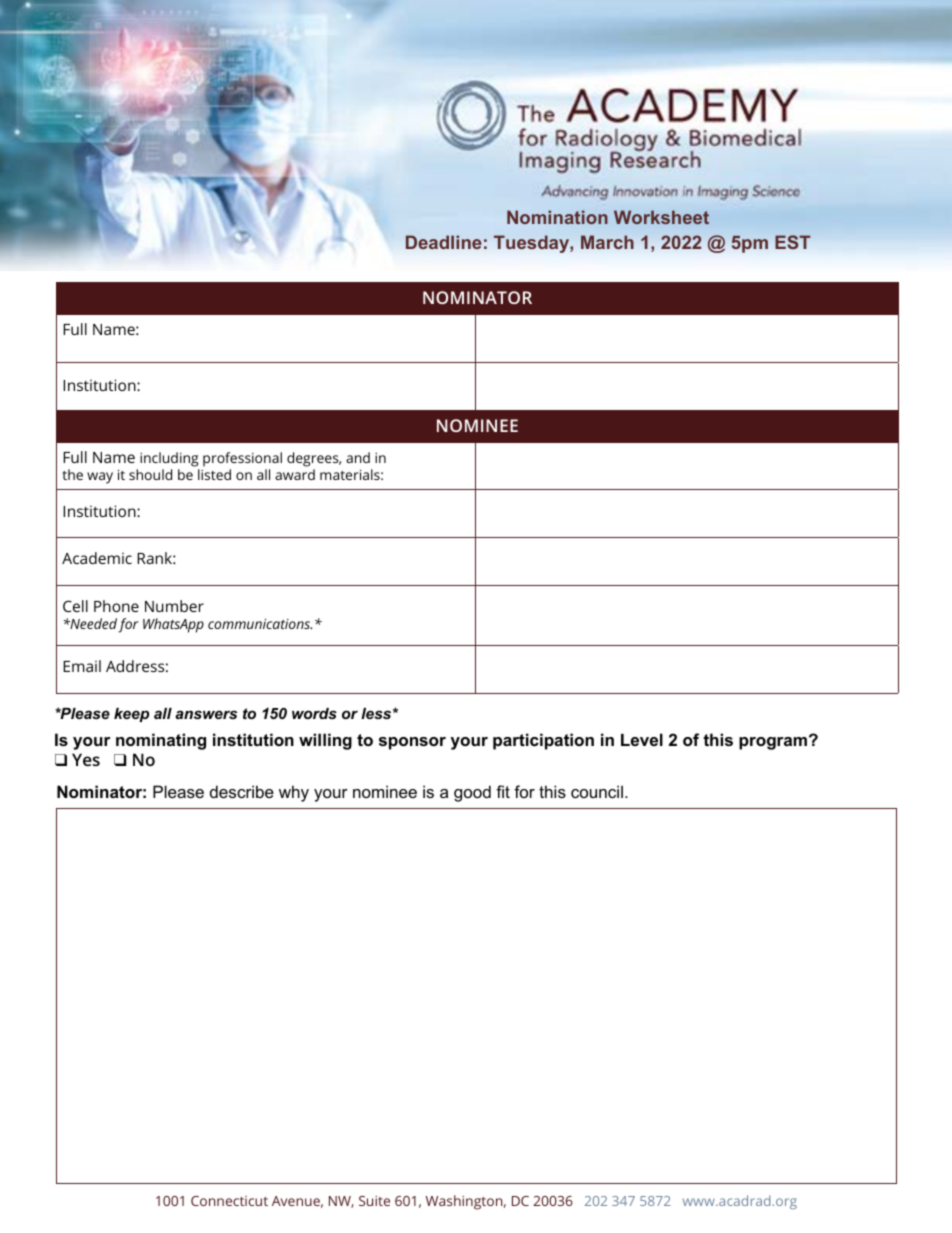 This document has height=1233, width=952. What do you see at coordinates (374, 1201) in the document?
I see `Suite` at bounding box center [374, 1201].
